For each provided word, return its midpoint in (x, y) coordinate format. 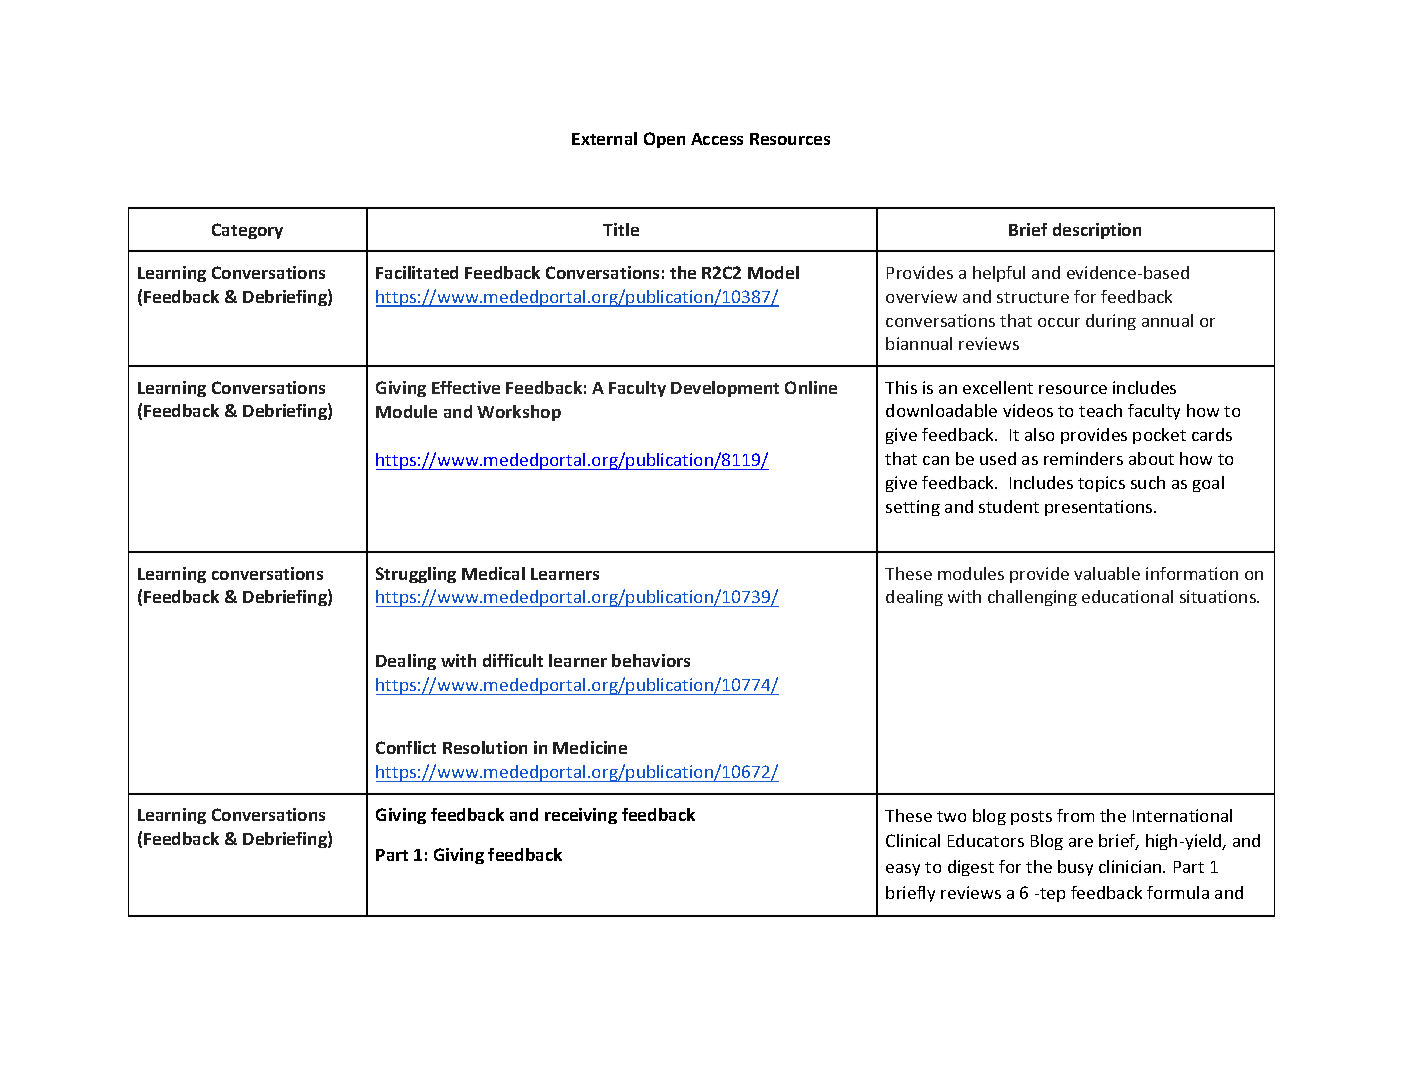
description (1097, 231)
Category (247, 231)
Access (717, 139)
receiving (581, 816)
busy (1075, 868)
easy (903, 870)
